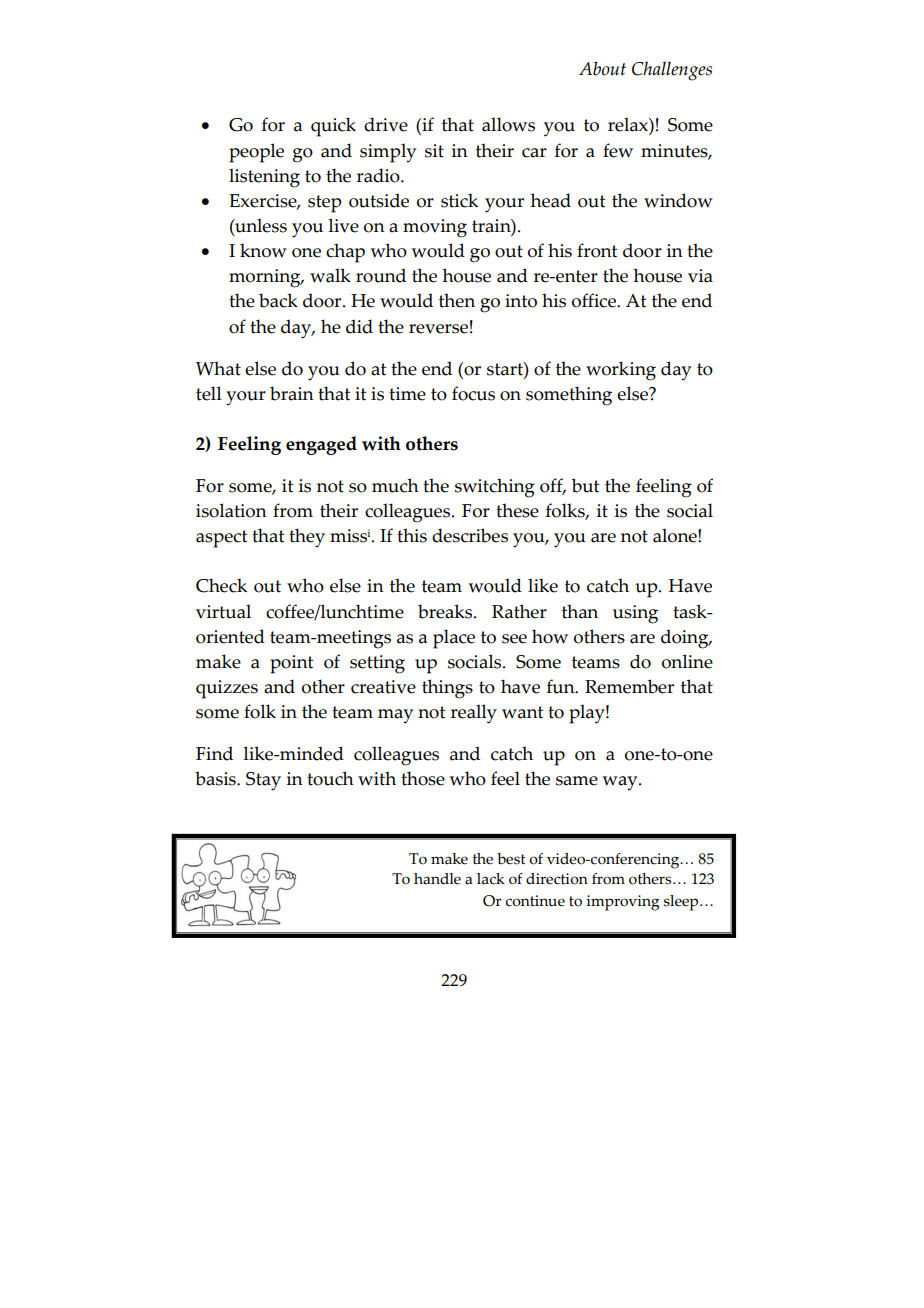 This document has height=1308, width=924. I want to click on people, so click(256, 153).
